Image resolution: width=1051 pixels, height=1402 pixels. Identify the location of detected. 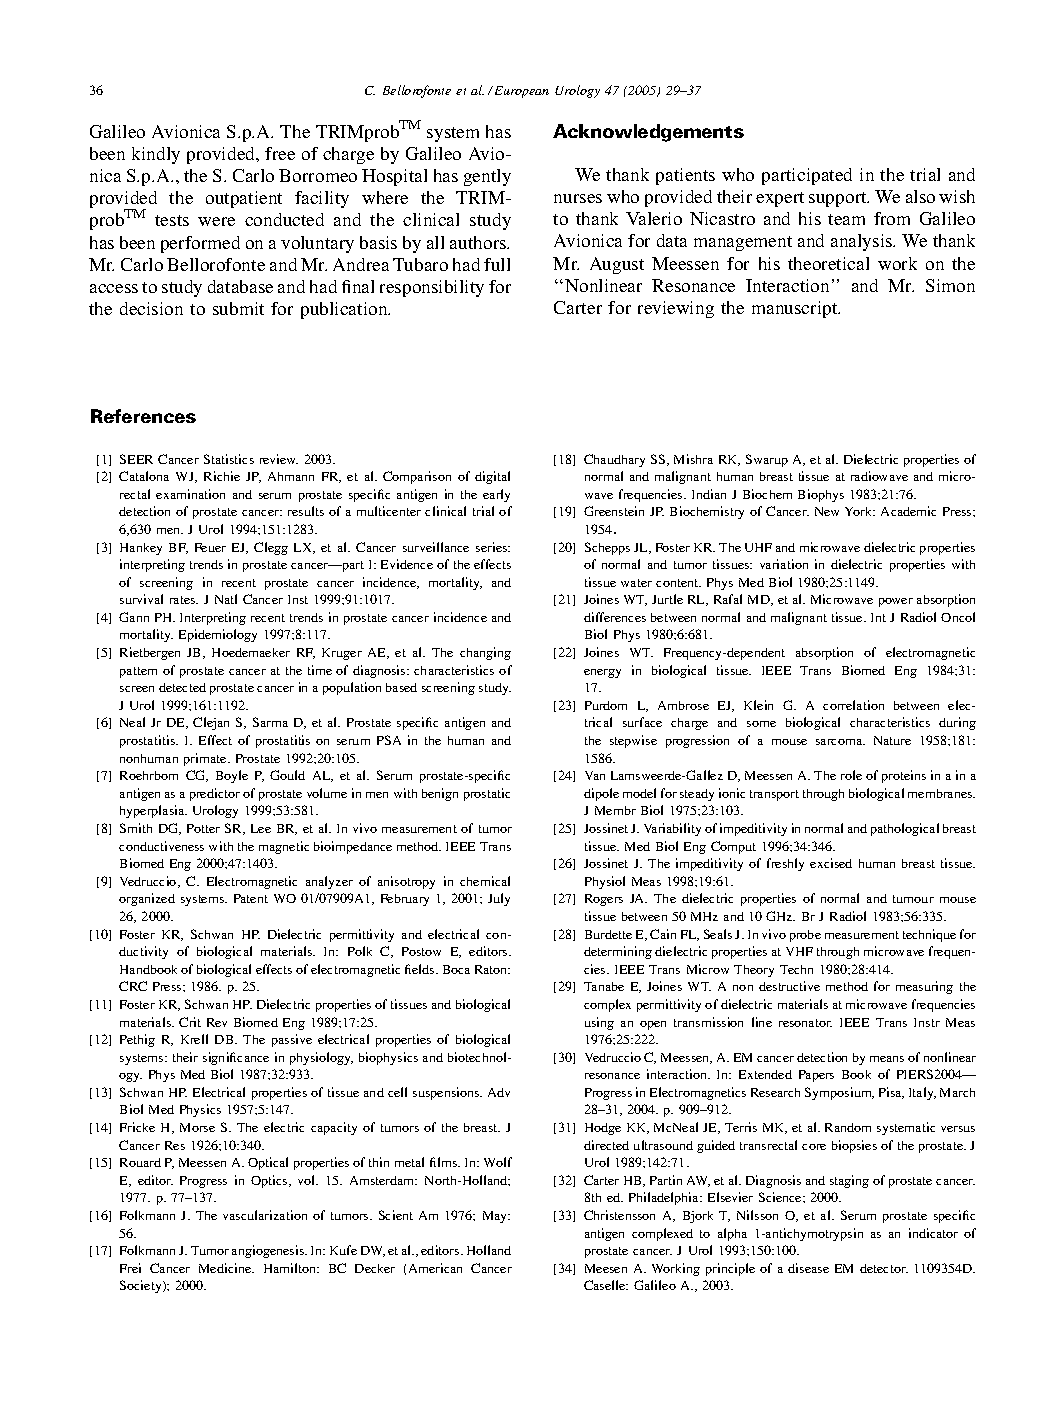
(182, 687).
